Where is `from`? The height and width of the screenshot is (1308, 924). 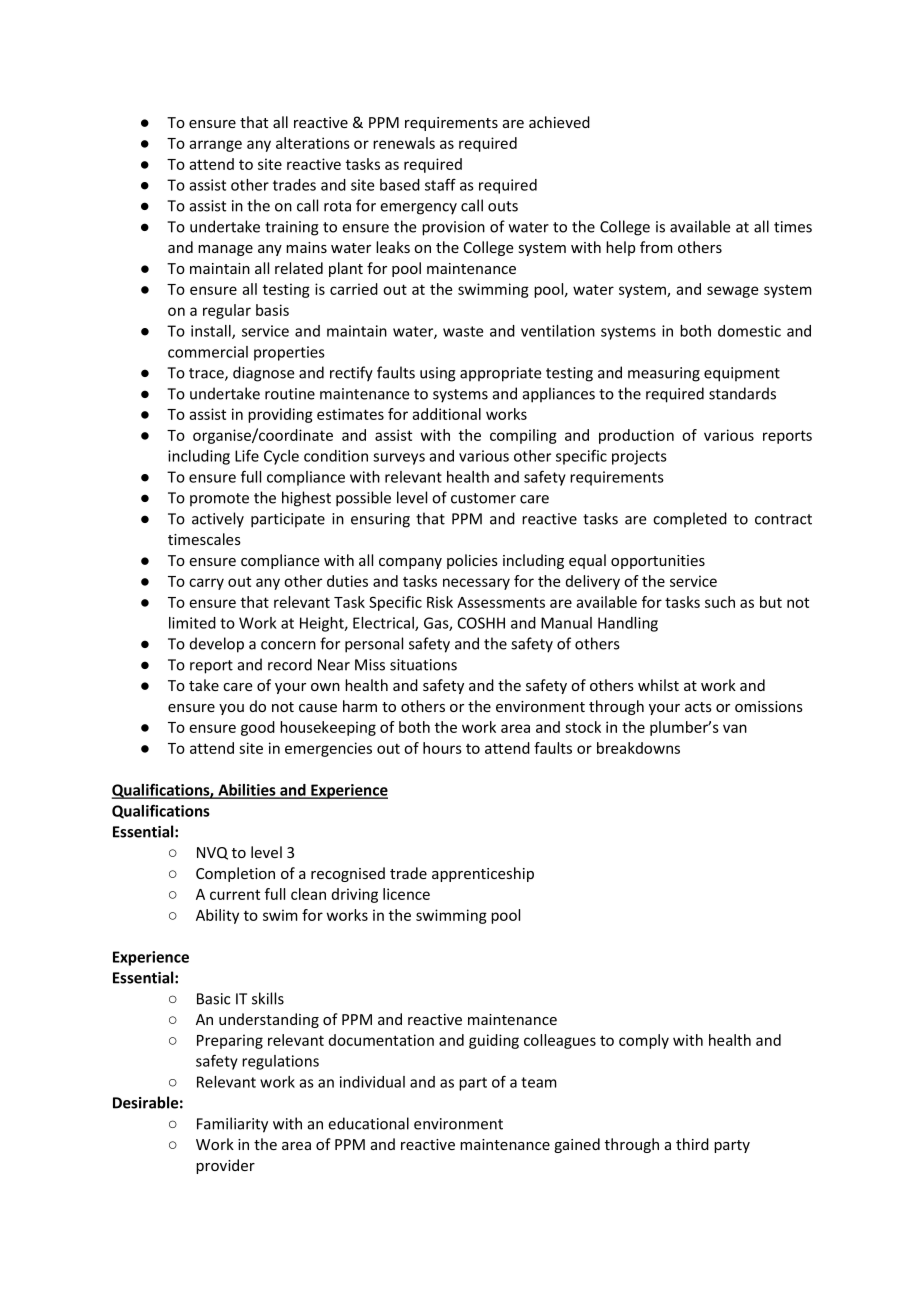
from is located at coordinates (656, 247).
